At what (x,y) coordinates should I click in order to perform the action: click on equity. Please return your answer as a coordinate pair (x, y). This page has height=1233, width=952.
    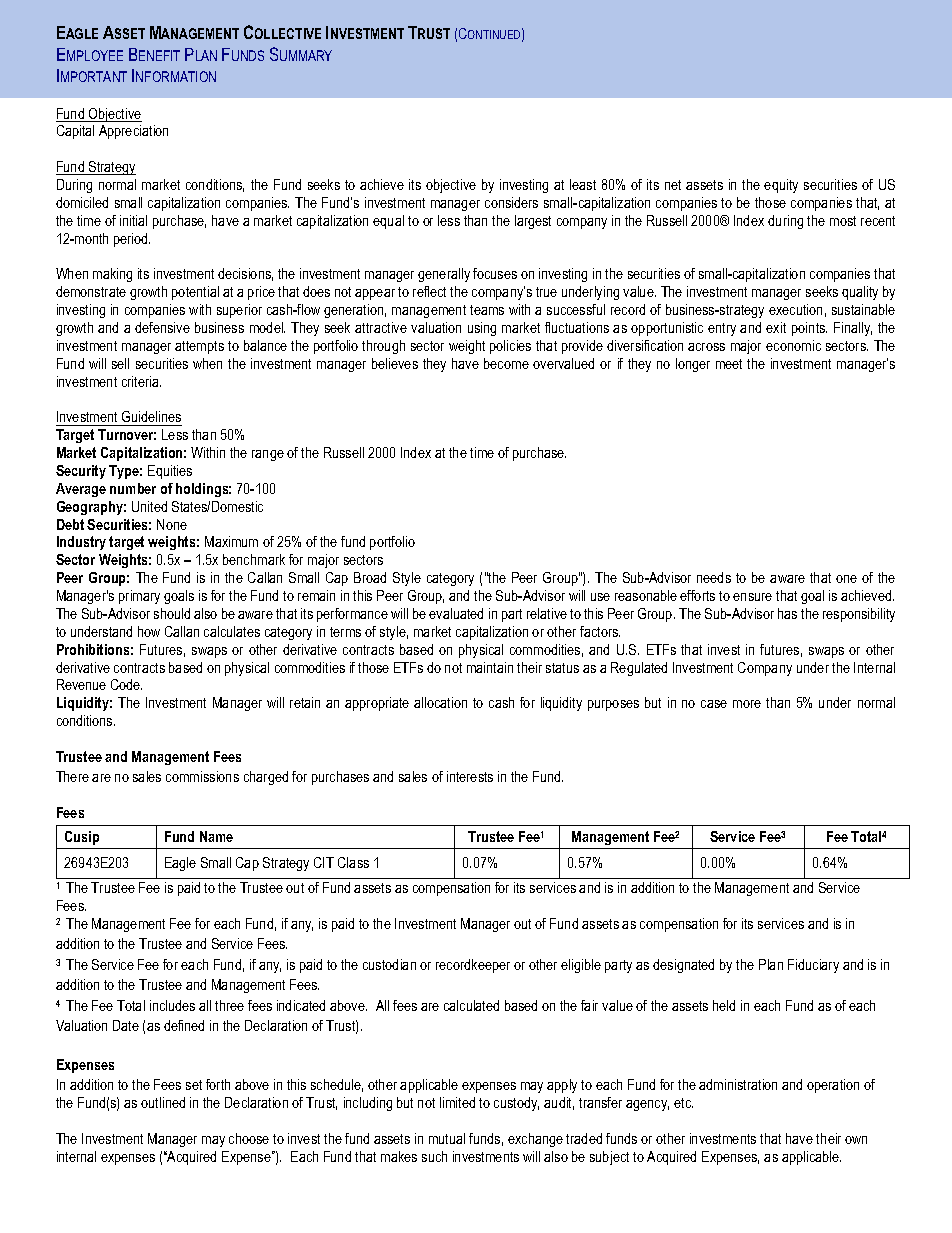
    Looking at the image, I should click on (781, 186).
